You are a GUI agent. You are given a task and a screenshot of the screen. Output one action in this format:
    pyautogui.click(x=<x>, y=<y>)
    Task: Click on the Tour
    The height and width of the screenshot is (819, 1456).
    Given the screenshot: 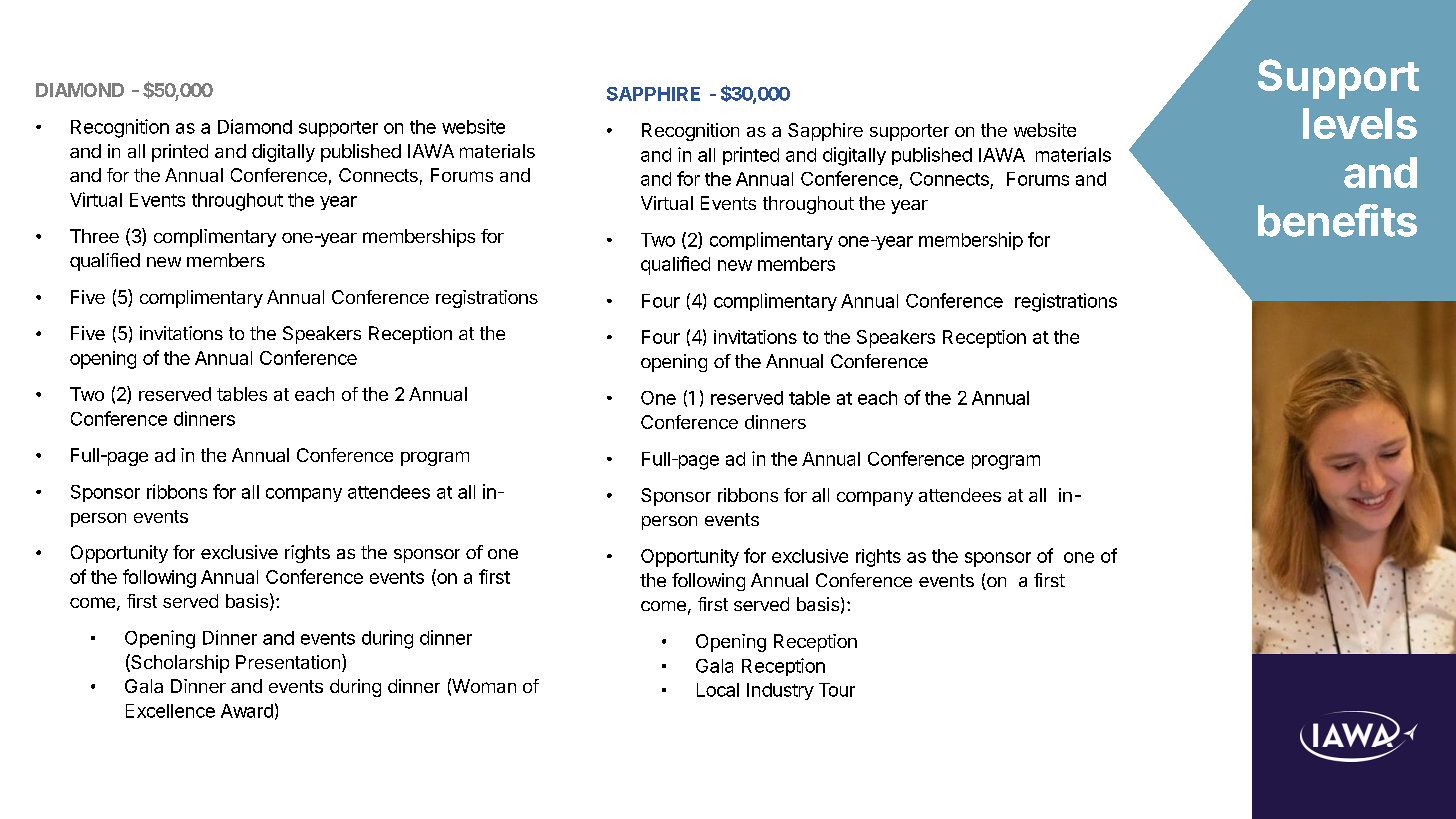 What is the action you would take?
    pyautogui.click(x=837, y=690)
